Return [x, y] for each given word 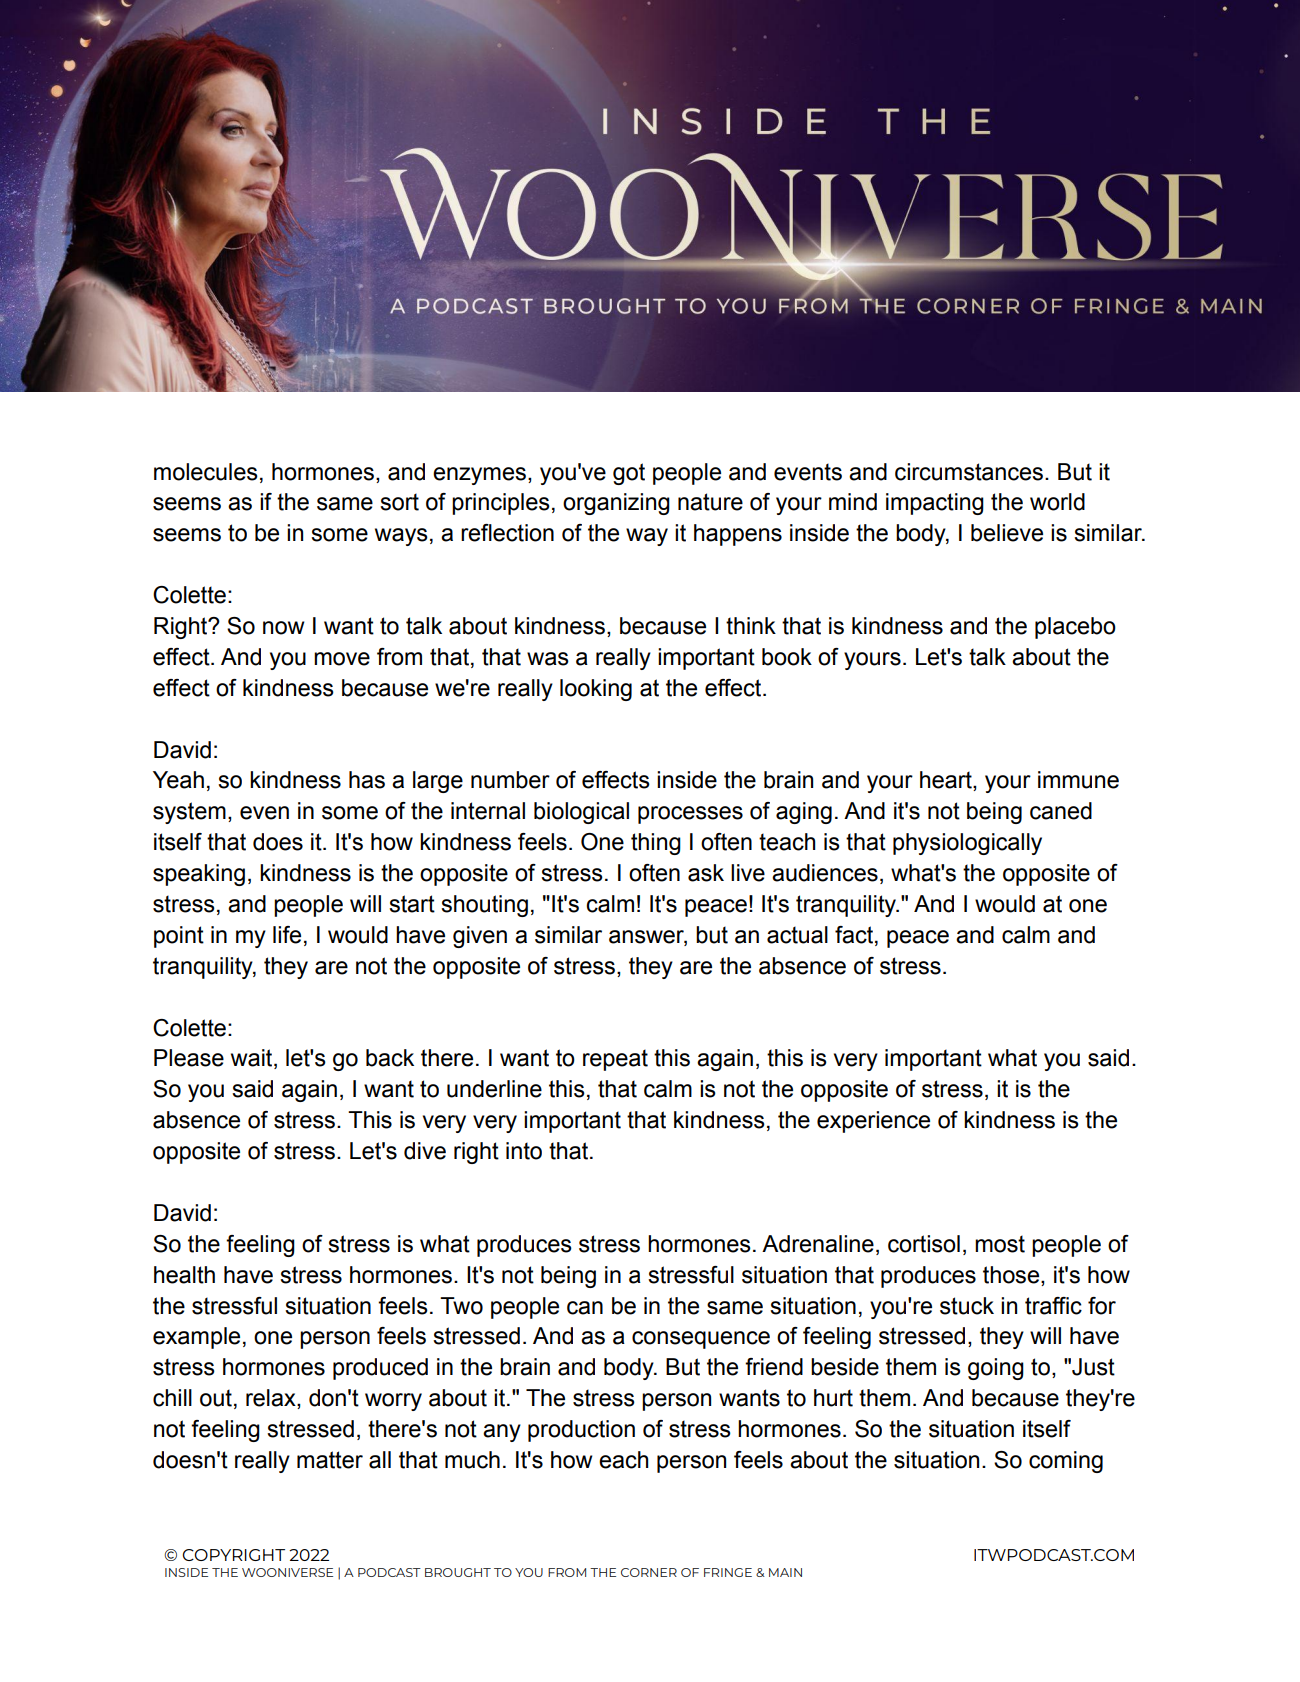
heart [947, 781]
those [1012, 1275]
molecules [206, 472]
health [184, 1275]
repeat [615, 1060]
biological [581, 813]
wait [253, 1059]
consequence [701, 1340]
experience [873, 1122]
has [367, 780]
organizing [616, 504]
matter [330, 1460]
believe [1007, 533]
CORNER [649, 1572]
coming [1066, 1462]
